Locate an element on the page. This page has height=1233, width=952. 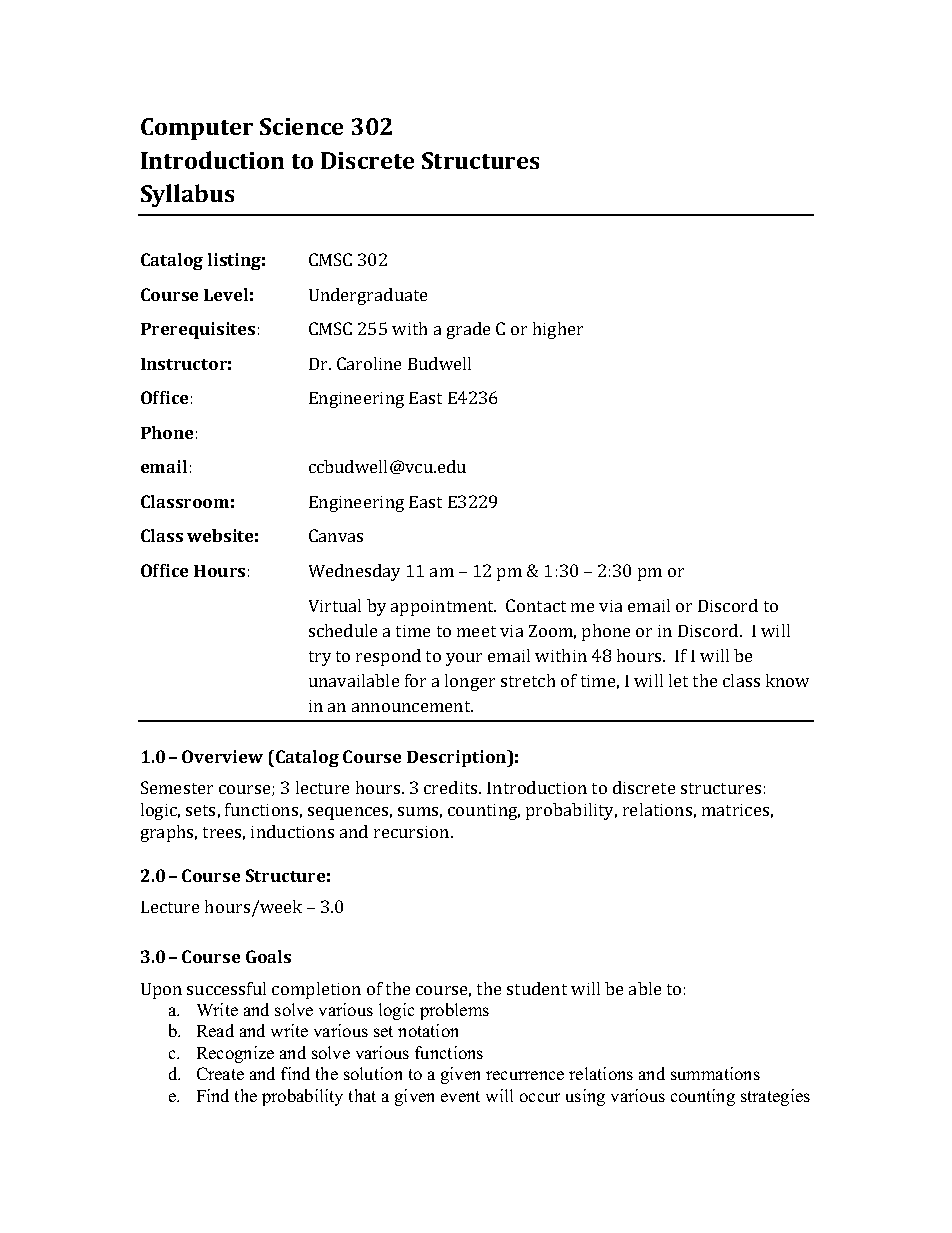
Prerequisites is located at coordinates (198, 330).
